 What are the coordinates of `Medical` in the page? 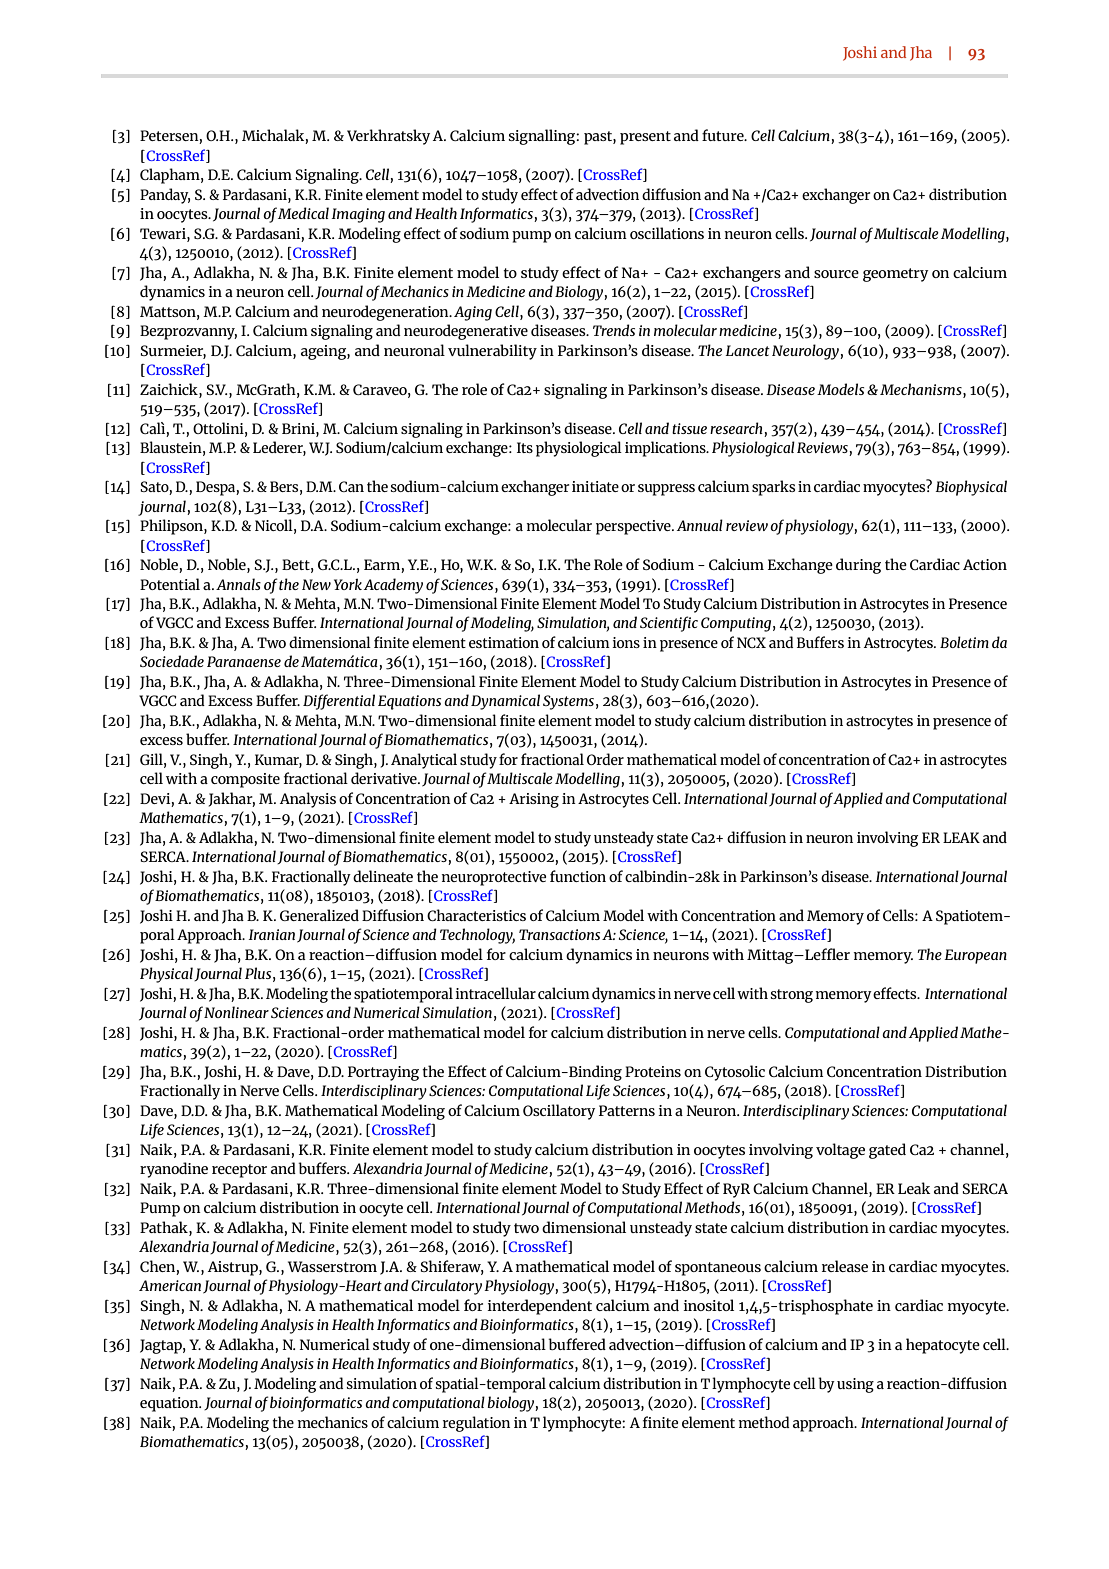 It's located at (303, 213).
